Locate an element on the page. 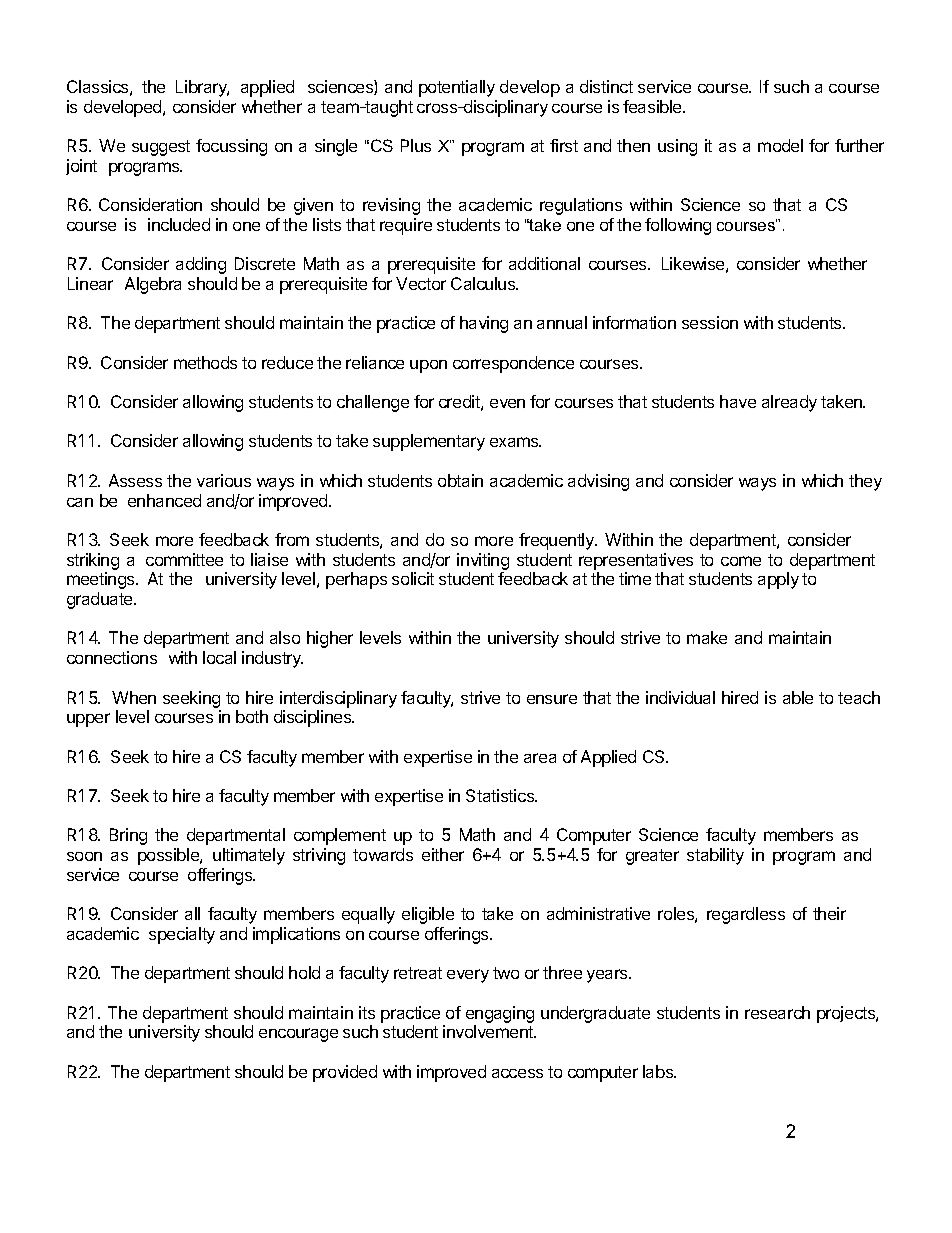 Image resolution: width=952 pixels, height=1233 pixels. research is located at coordinates (777, 1012).
